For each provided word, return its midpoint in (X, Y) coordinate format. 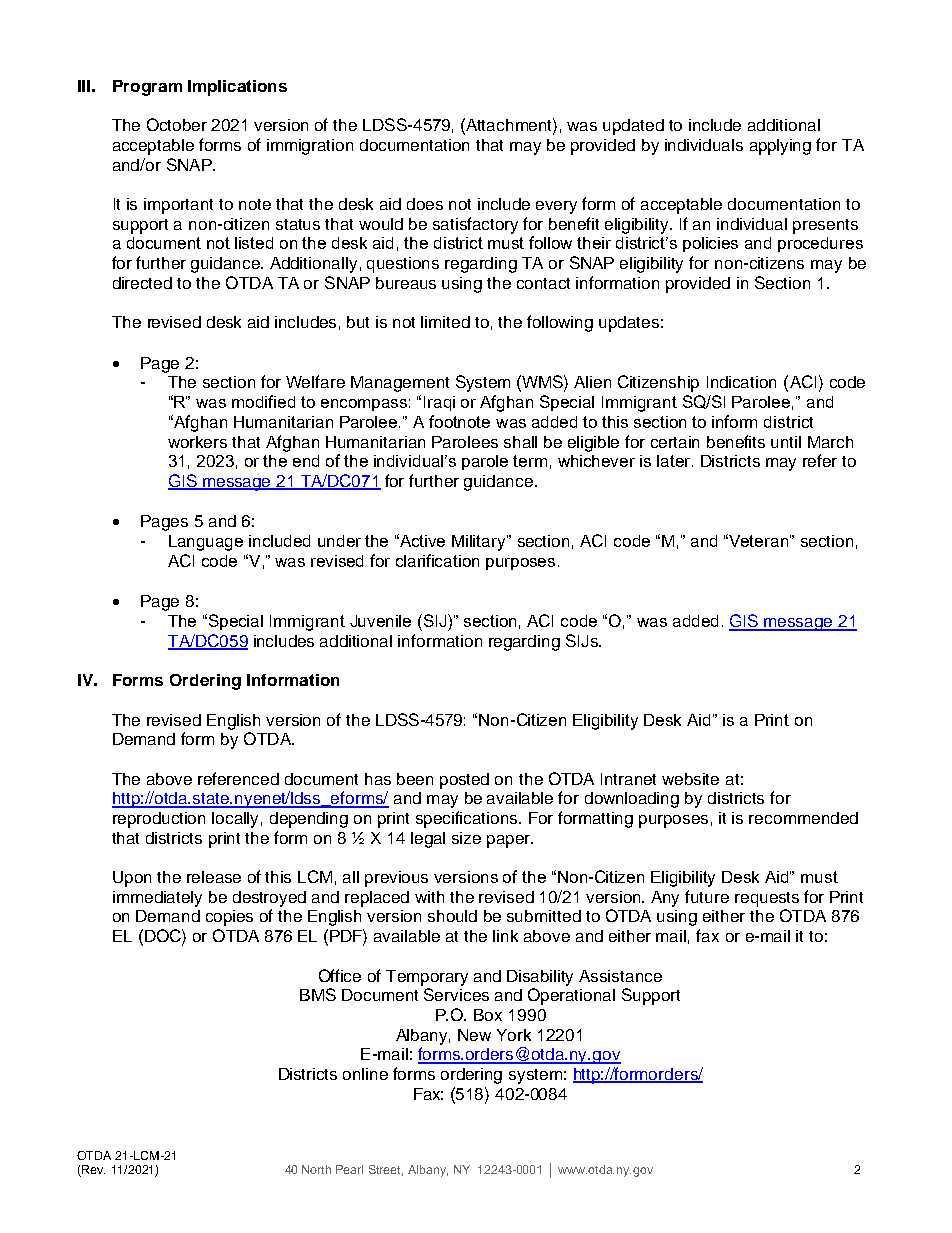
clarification (437, 560)
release (214, 877)
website (690, 779)
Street (386, 1170)
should (452, 916)
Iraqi (439, 403)
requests (767, 899)
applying (780, 147)
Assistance (620, 976)
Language (206, 543)
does (425, 204)
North (316, 1169)
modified (263, 401)
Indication (741, 382)
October (177, 124)
